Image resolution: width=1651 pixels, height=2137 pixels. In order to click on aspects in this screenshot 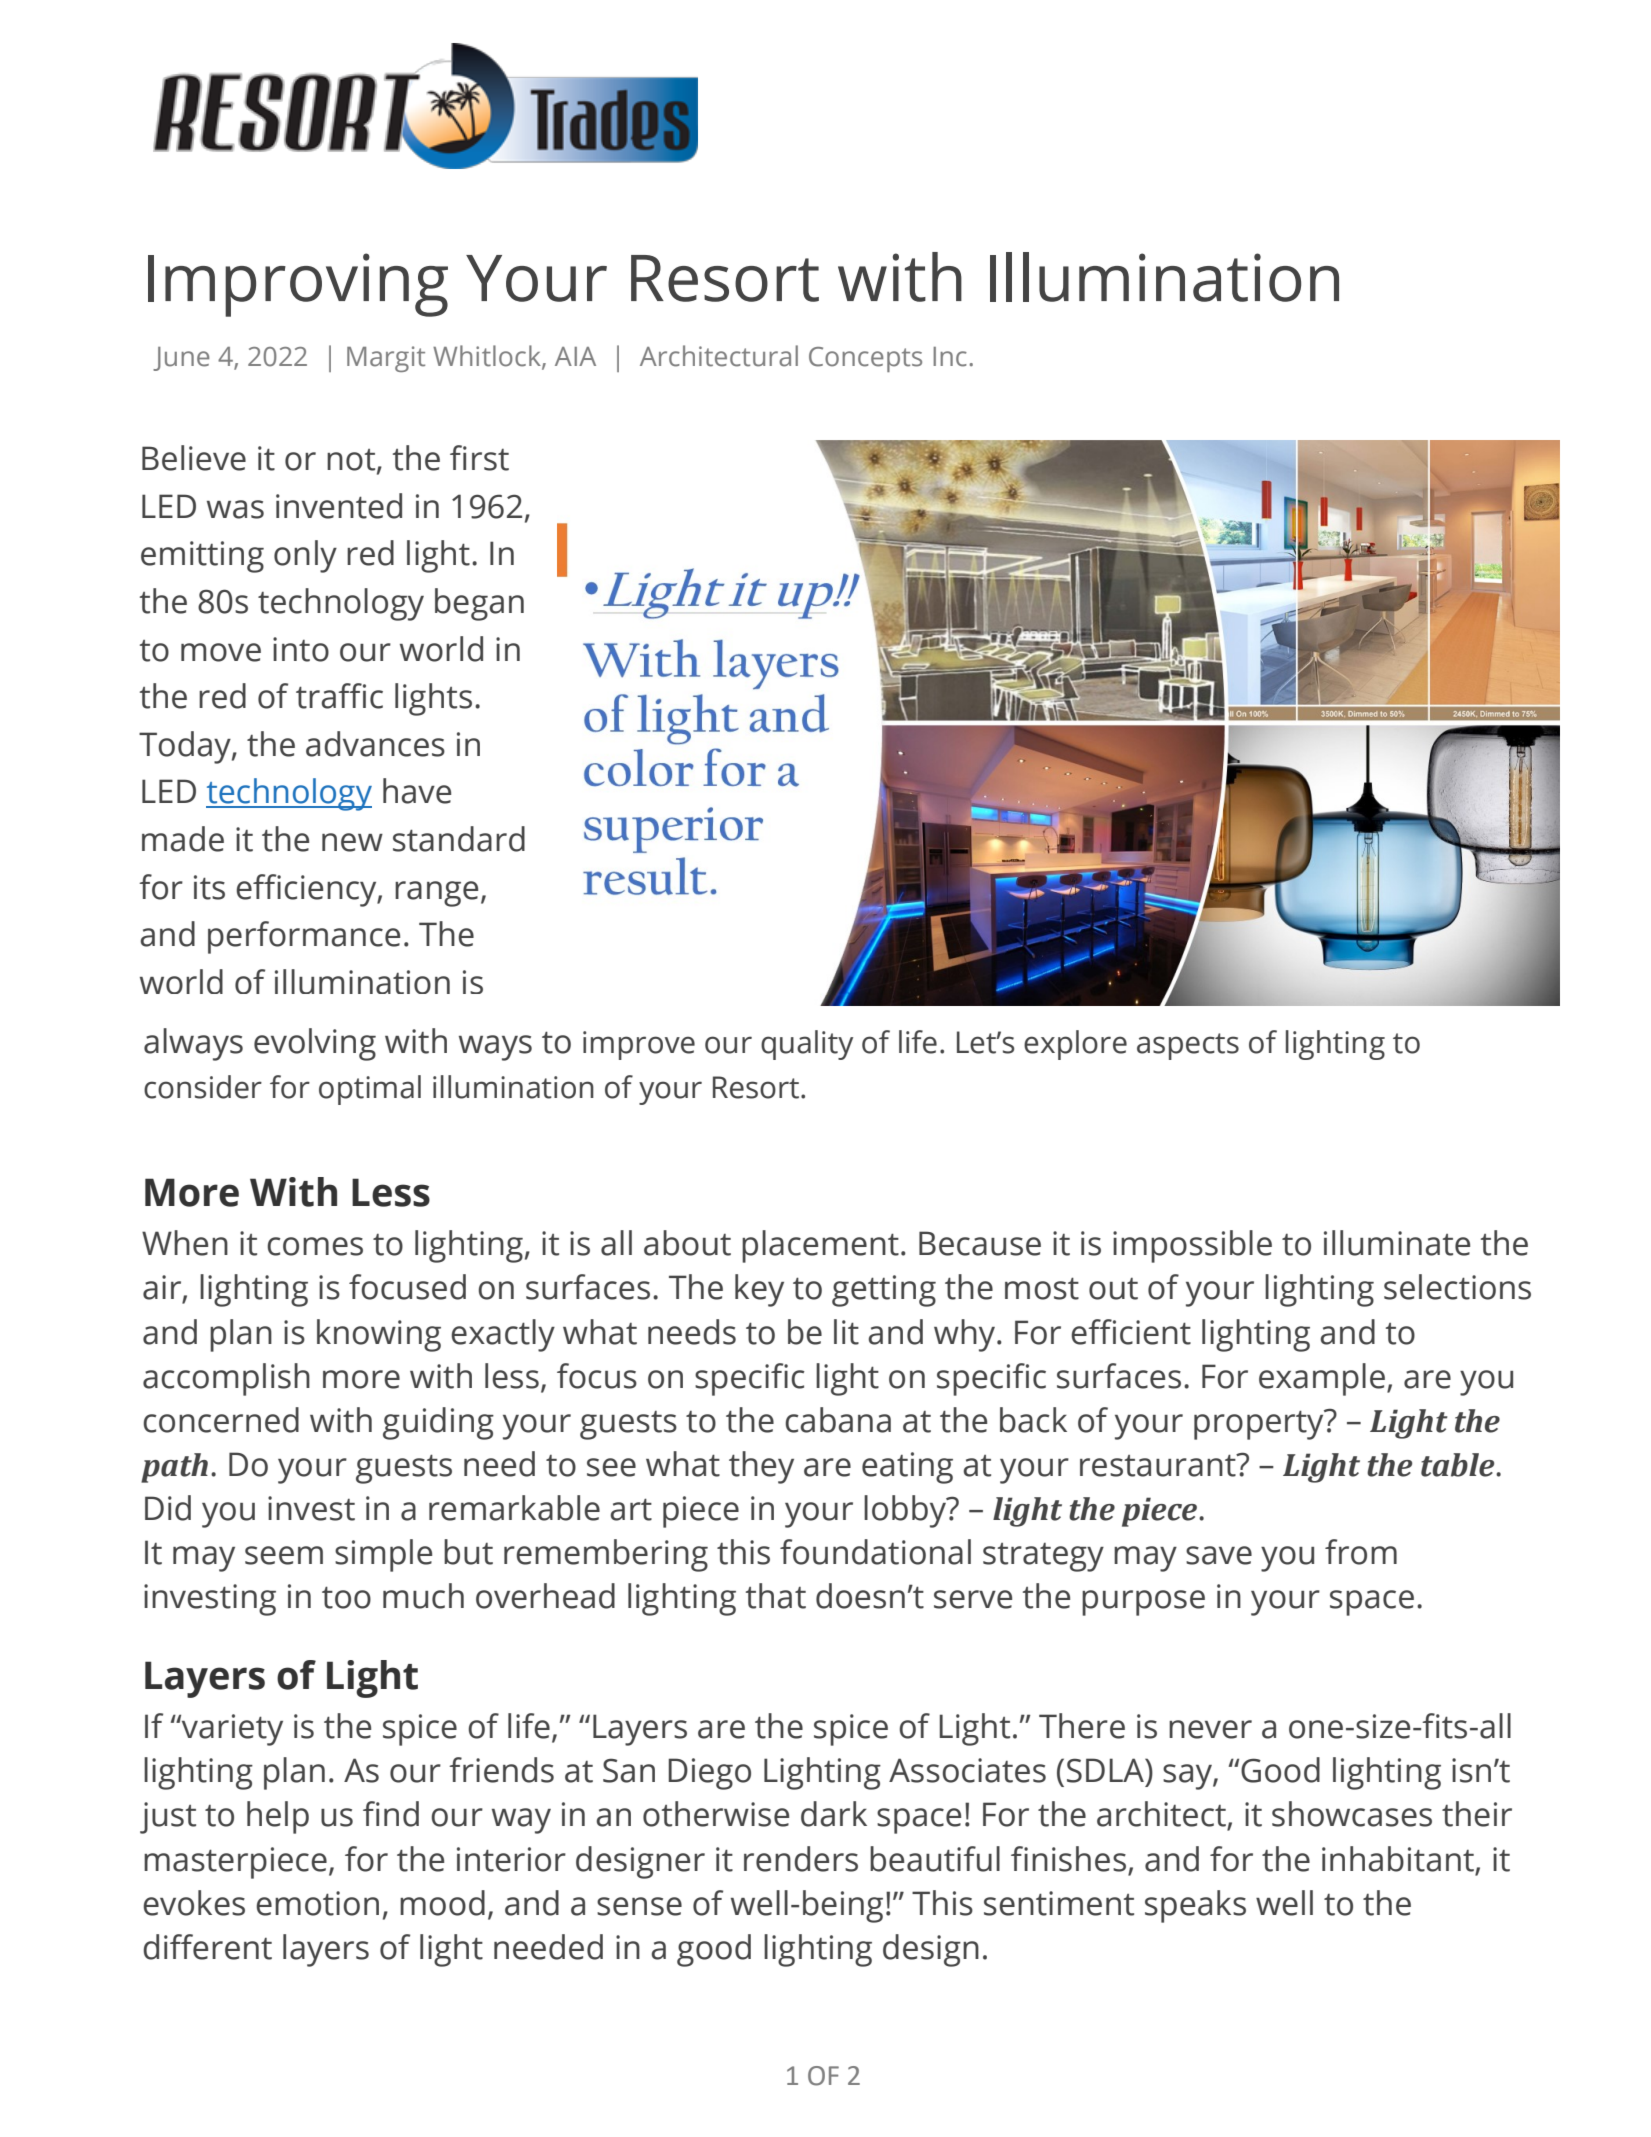, I will do `click(1188, 1046)`.
